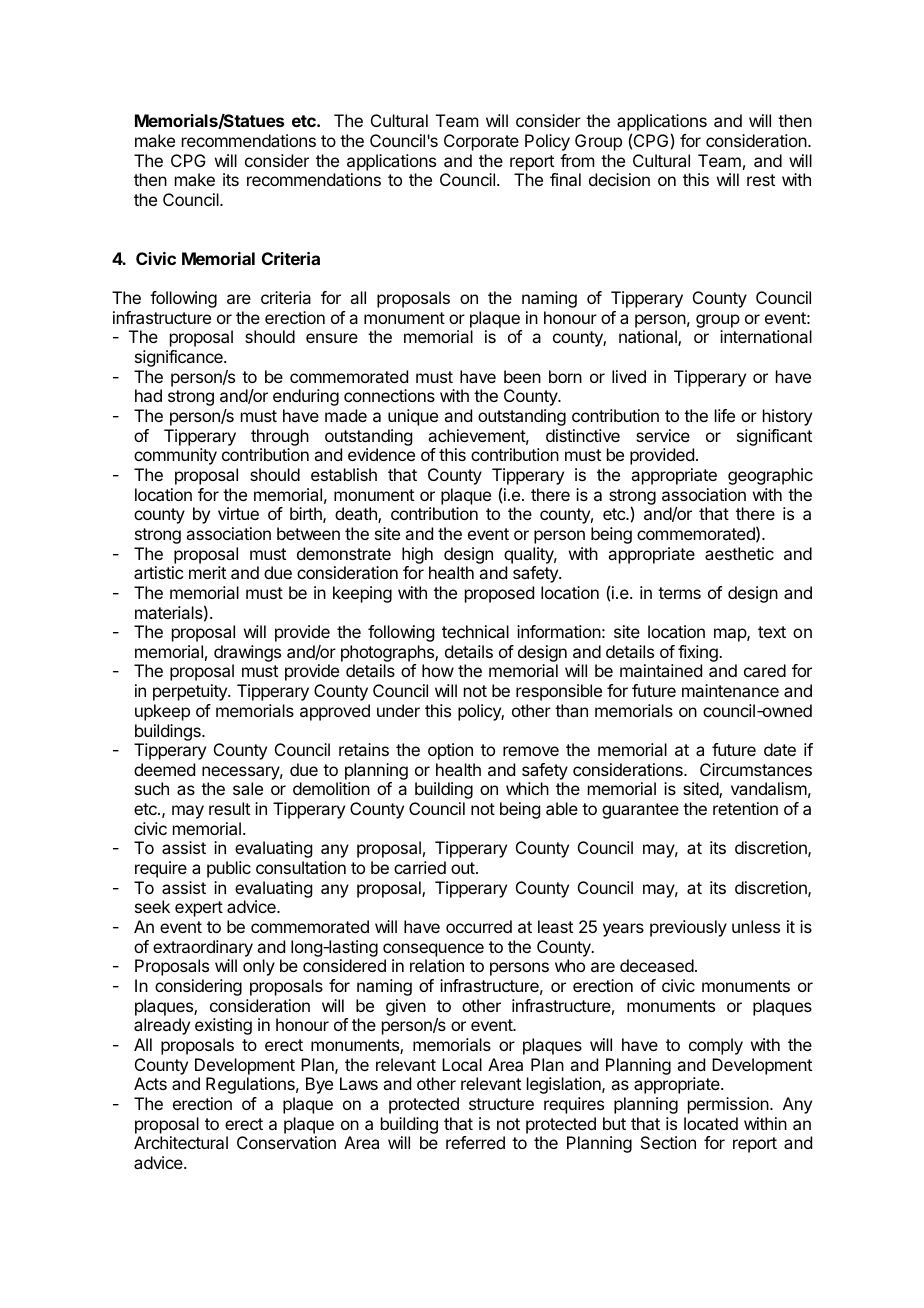  What do you see at coordinates (332, 338) in the image?
I see `ensure` at bounding box center [332, 338].
